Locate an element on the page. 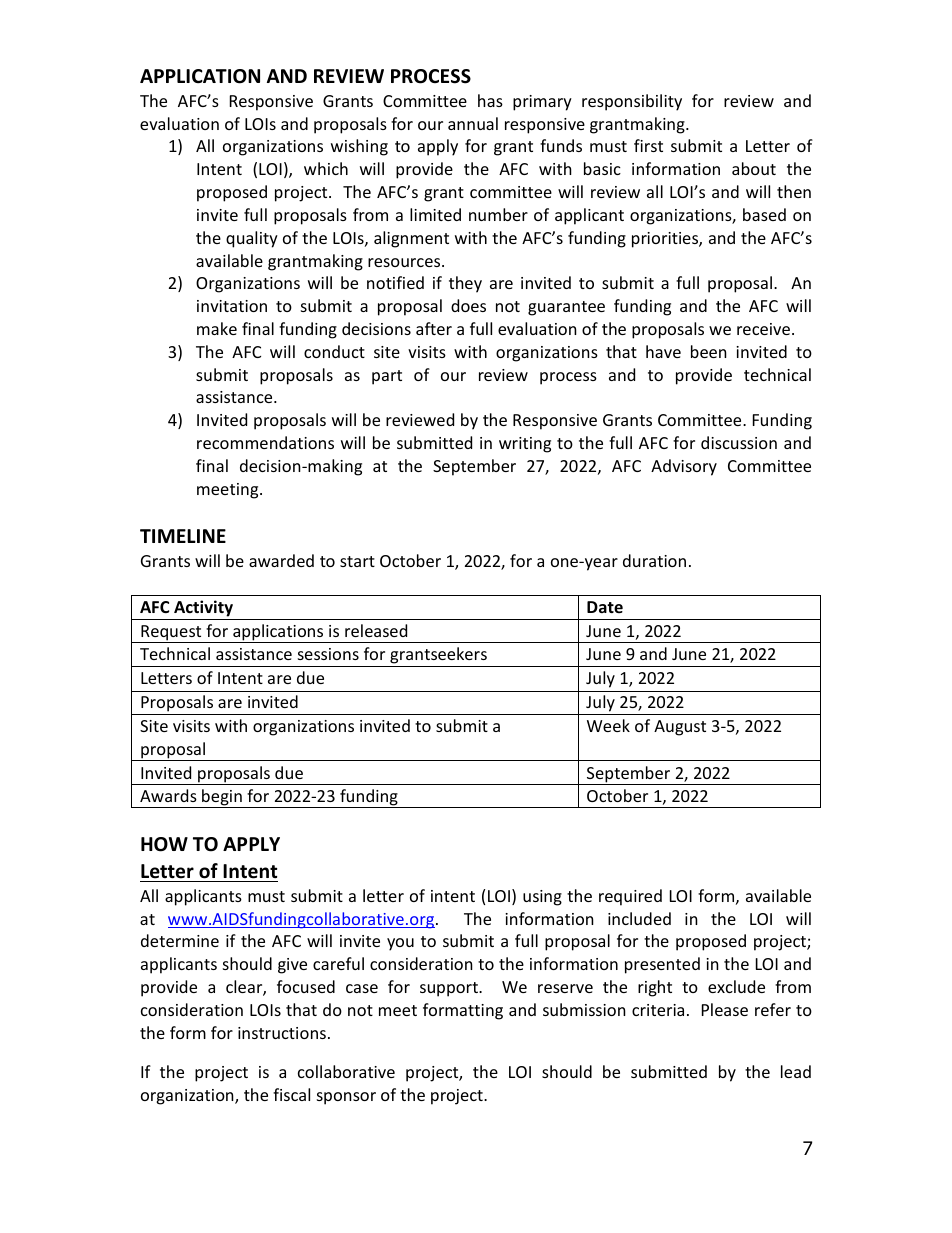  writing is located at coordinates (525, 445).
